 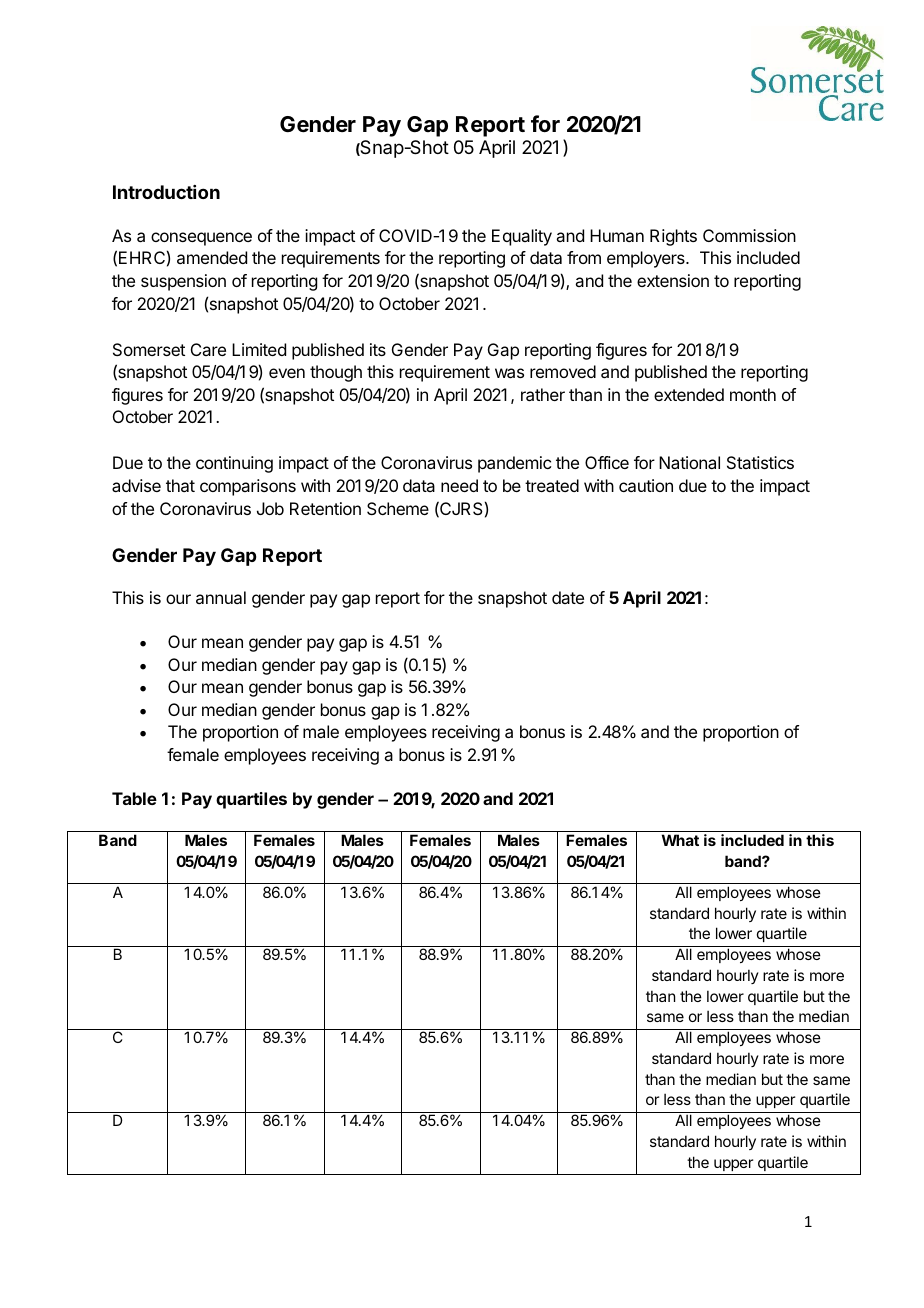 I want to click on What, so click(x=680, y=840).
